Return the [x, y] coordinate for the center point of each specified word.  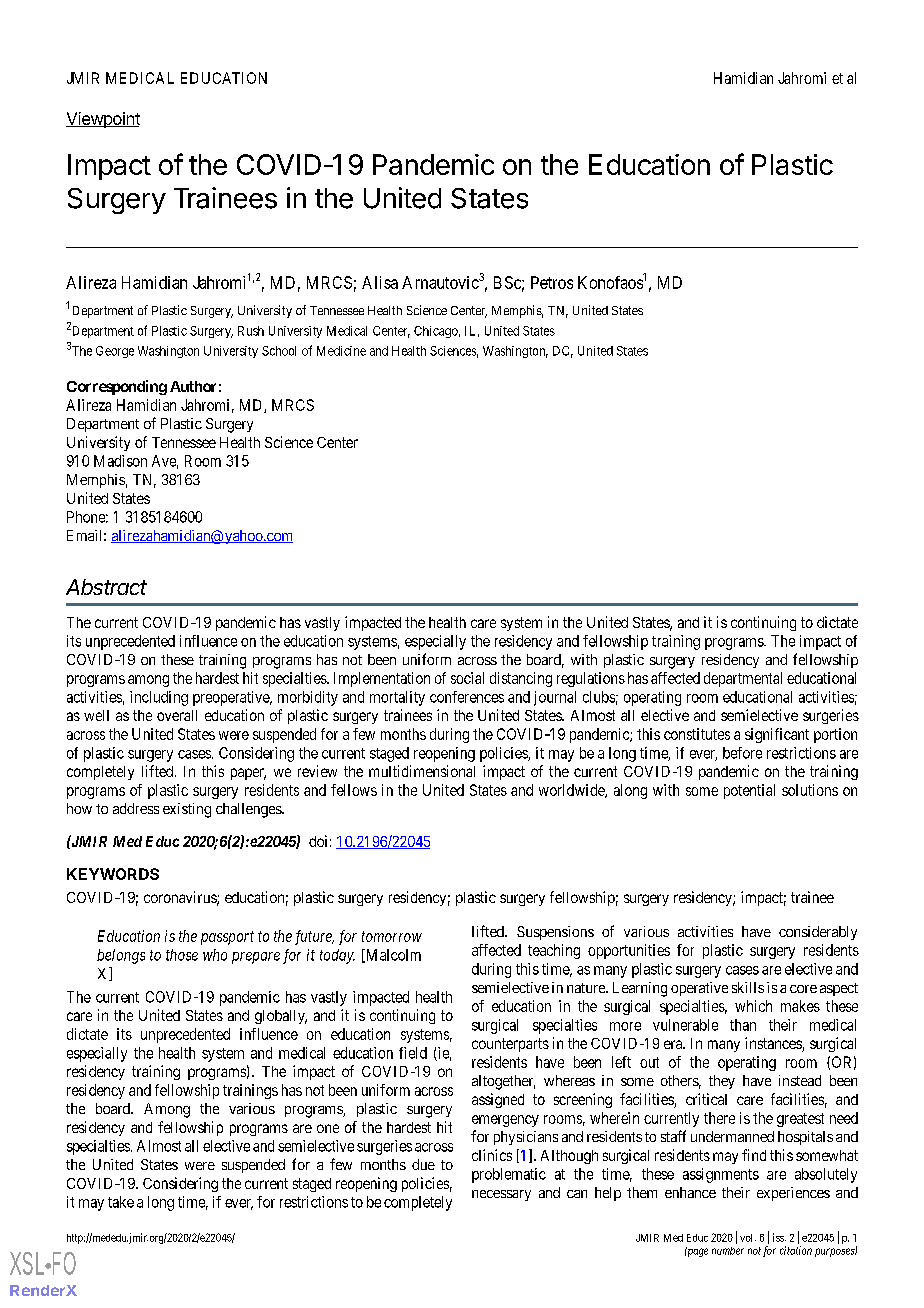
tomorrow [392, 936]
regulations [591, 679]
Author [193, 386]
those [182, 955]
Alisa [380, 282]
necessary [501, 1195]
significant [777, 735]
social [467, 678]
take [121, 1202]
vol [748, 1238]
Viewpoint [103, 120]
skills [748, 987]
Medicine [341, 351]
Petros [552, 282]
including [159, 698]
